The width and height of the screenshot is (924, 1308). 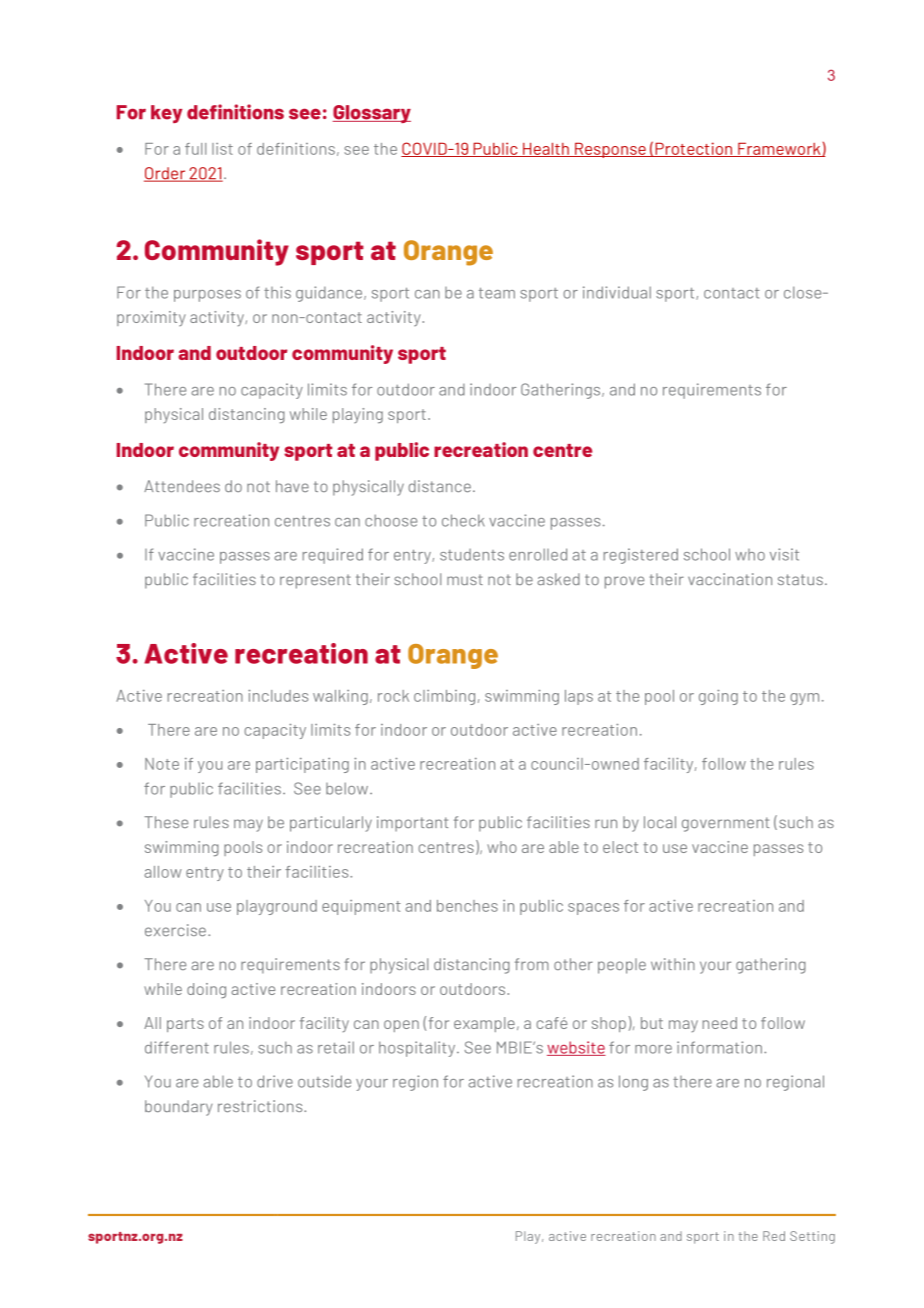 I want to click on benches, so click(x=467, y=906).
